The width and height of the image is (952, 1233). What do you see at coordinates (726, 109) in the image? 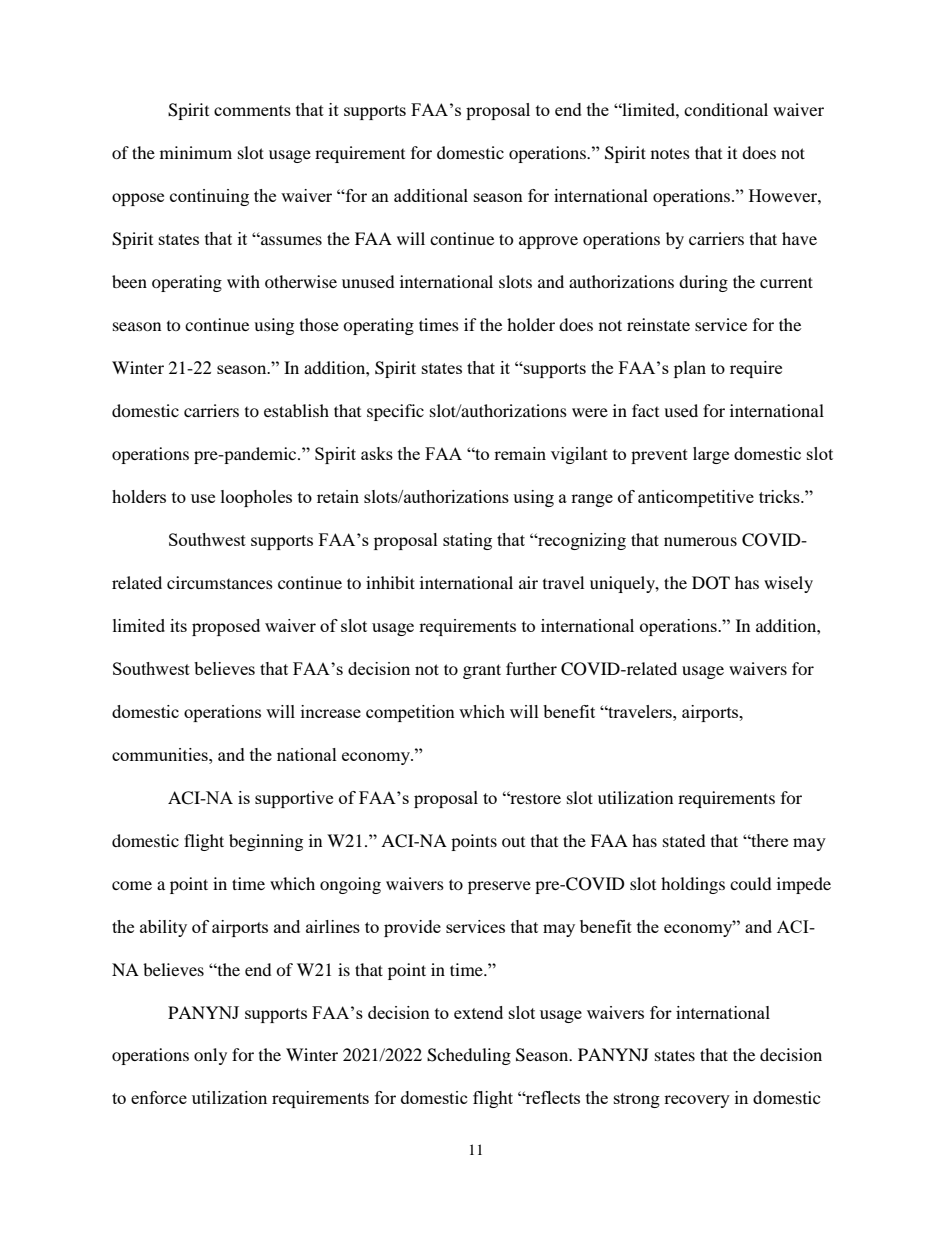
I see `conditional` at bounding box center [726, 109].
